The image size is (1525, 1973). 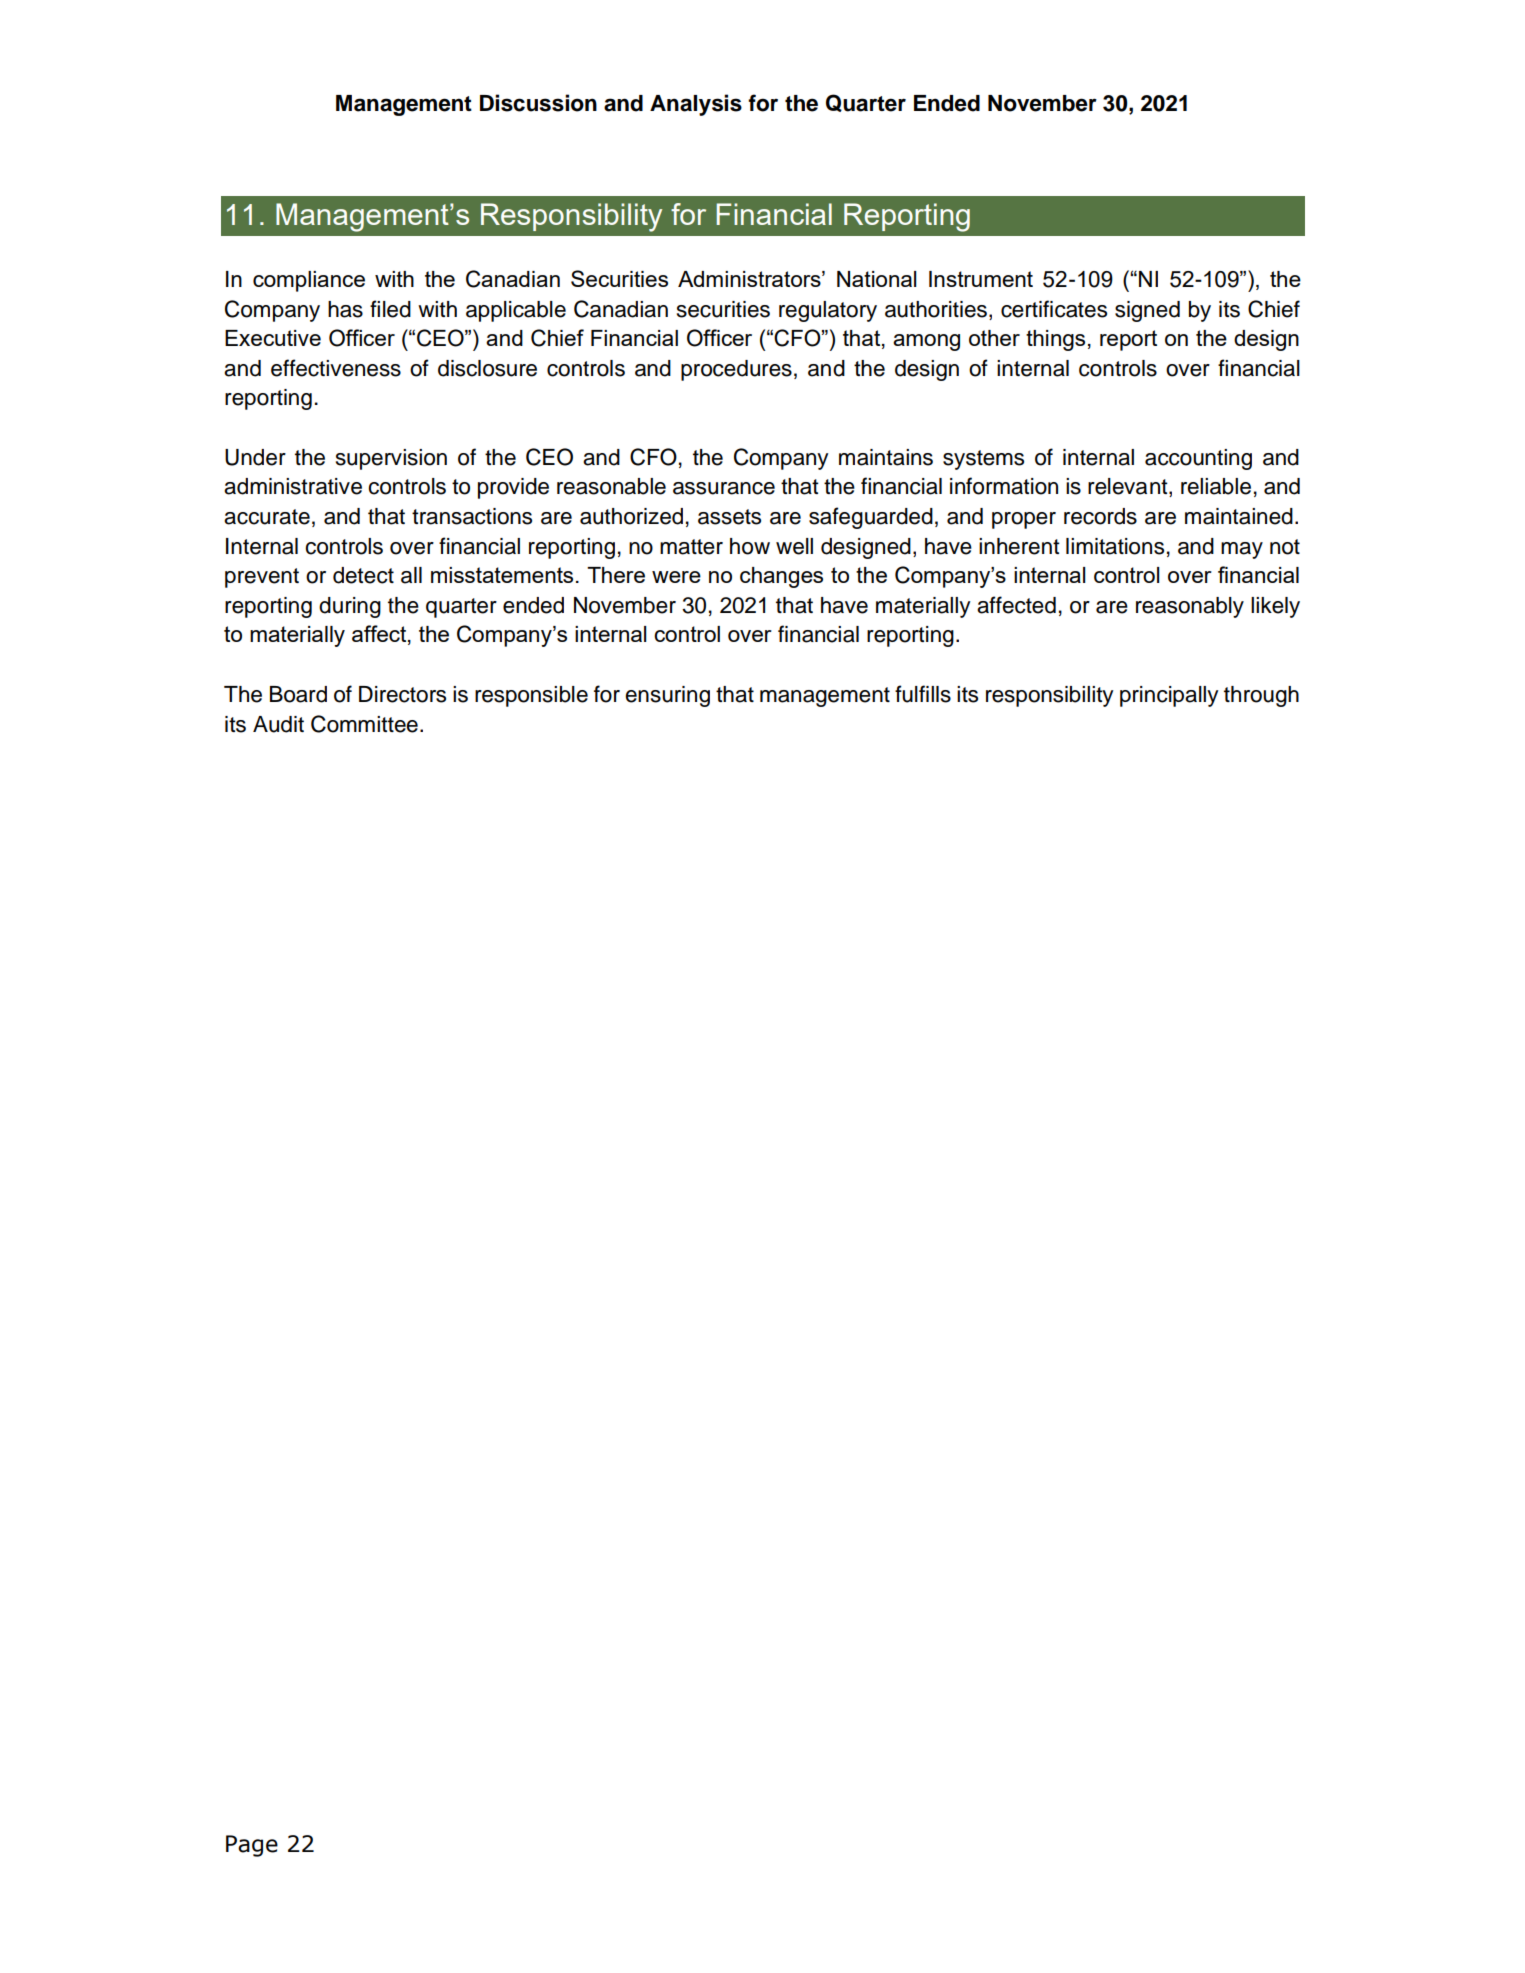 I want to click on certificates, so click(x=1054, y=309).
